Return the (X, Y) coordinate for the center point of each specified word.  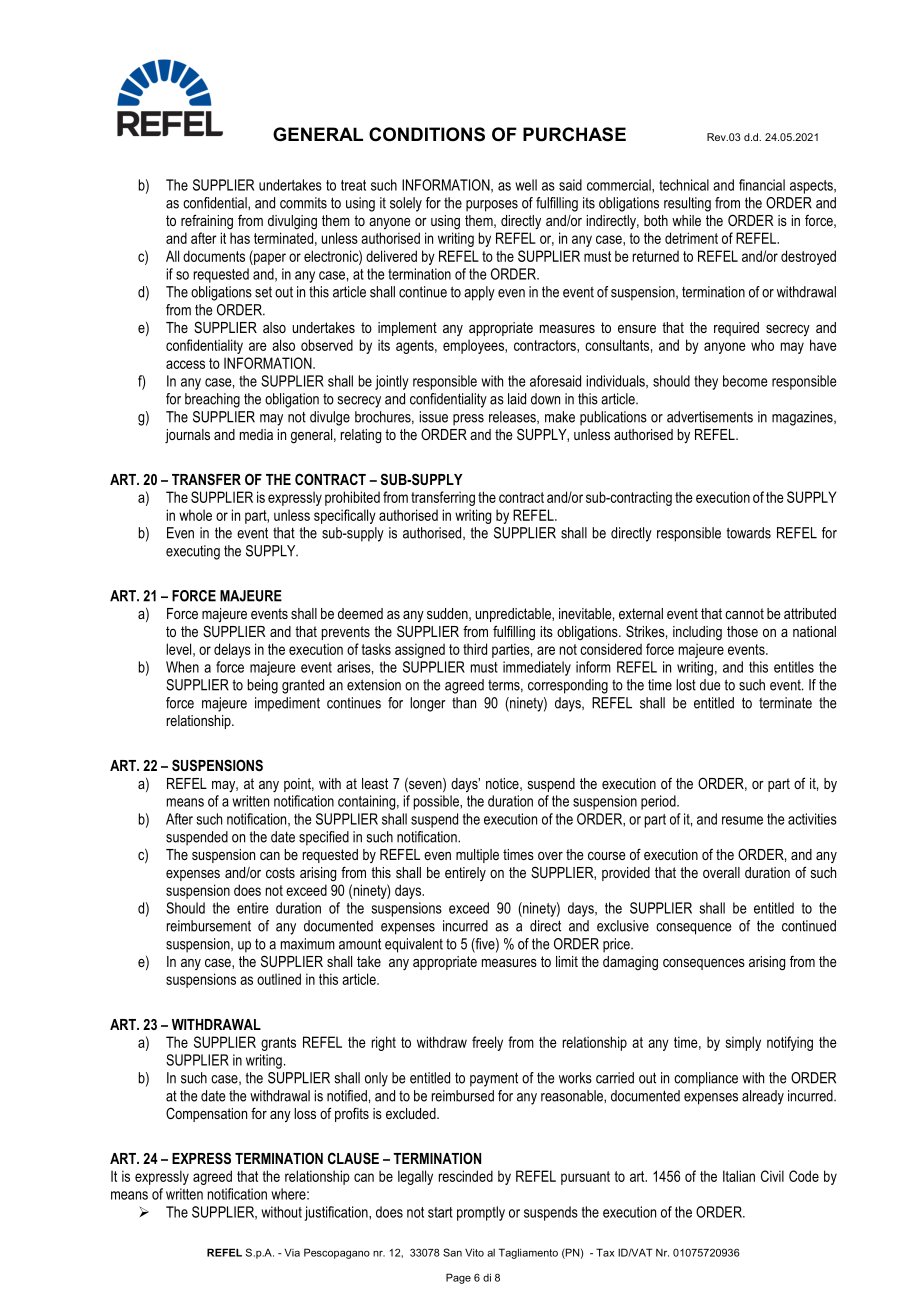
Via (292, 1253)
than (464, 703)
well (526, 185)
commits (303, 203)
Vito (474, 1253)
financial (762, 185)
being (263, 686)
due (710, 685)
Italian (739, 1176)
